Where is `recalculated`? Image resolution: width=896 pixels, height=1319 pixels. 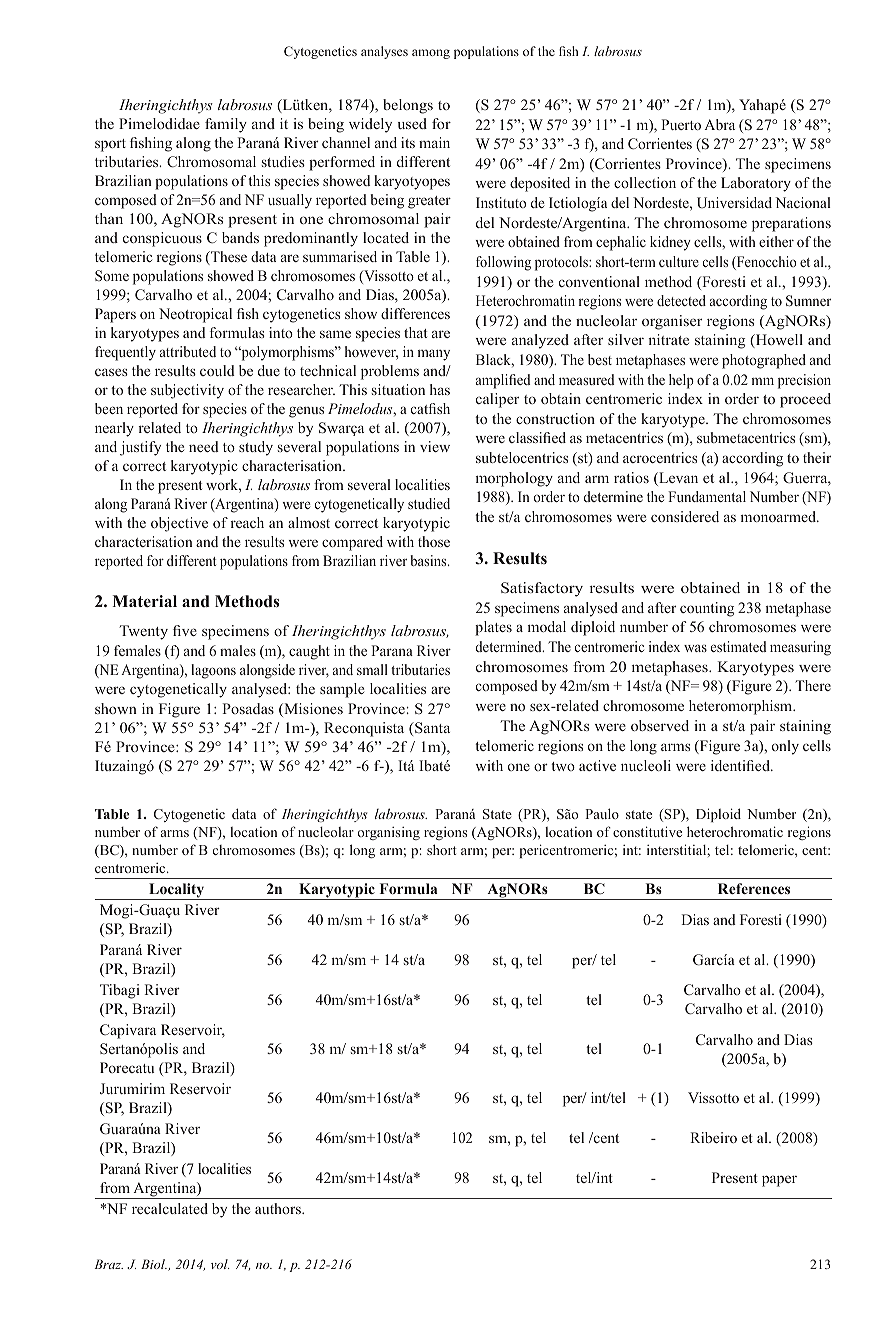 recalculated is located at coordinates (170, 1208).
